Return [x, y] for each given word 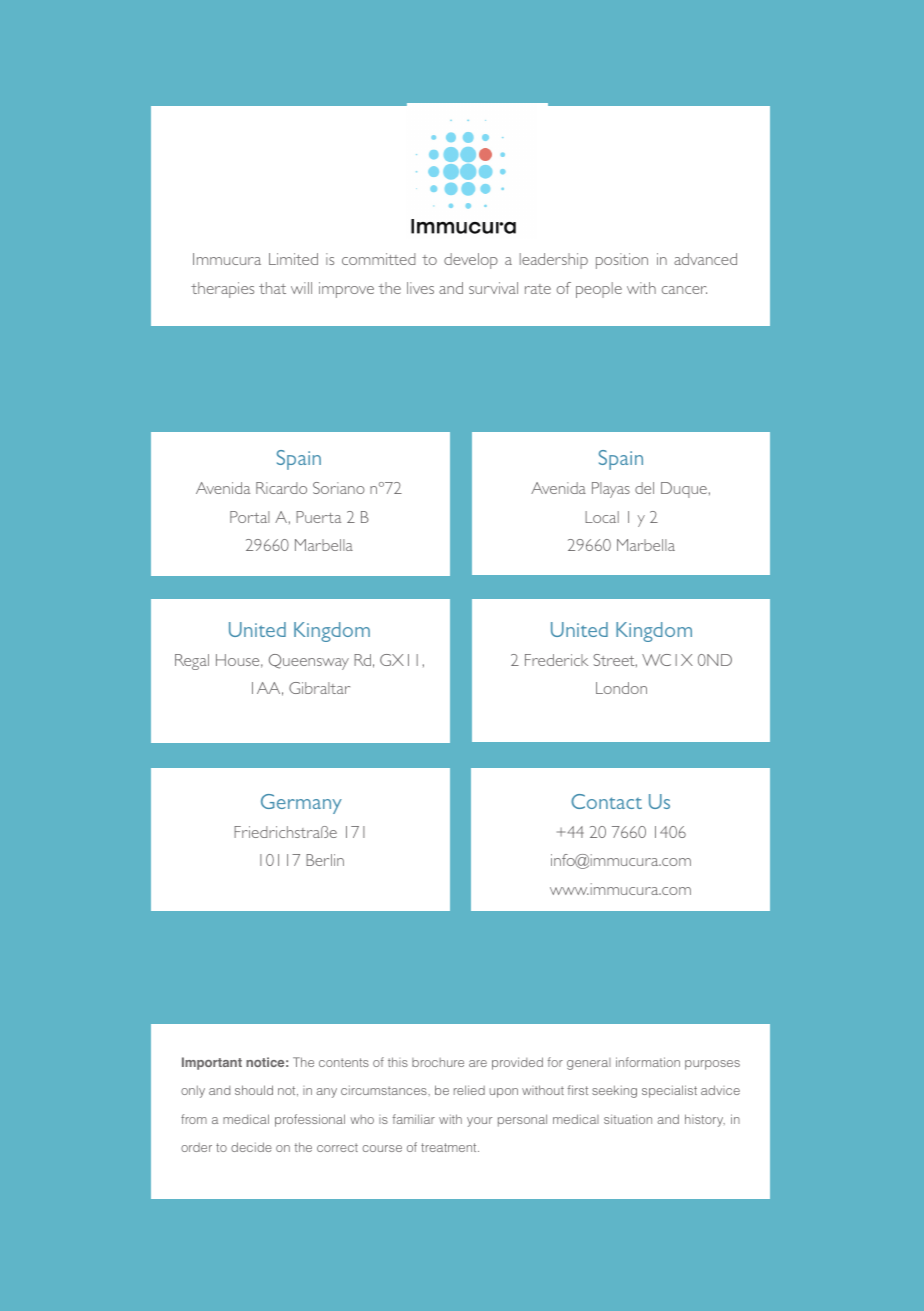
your [479, 1122]
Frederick [556, 660]
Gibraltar [319, 688]
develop [471, 261]
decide [251, 1147]
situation [628, 1119]
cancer [684, 290]
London [621, 688]
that [272, 288]
